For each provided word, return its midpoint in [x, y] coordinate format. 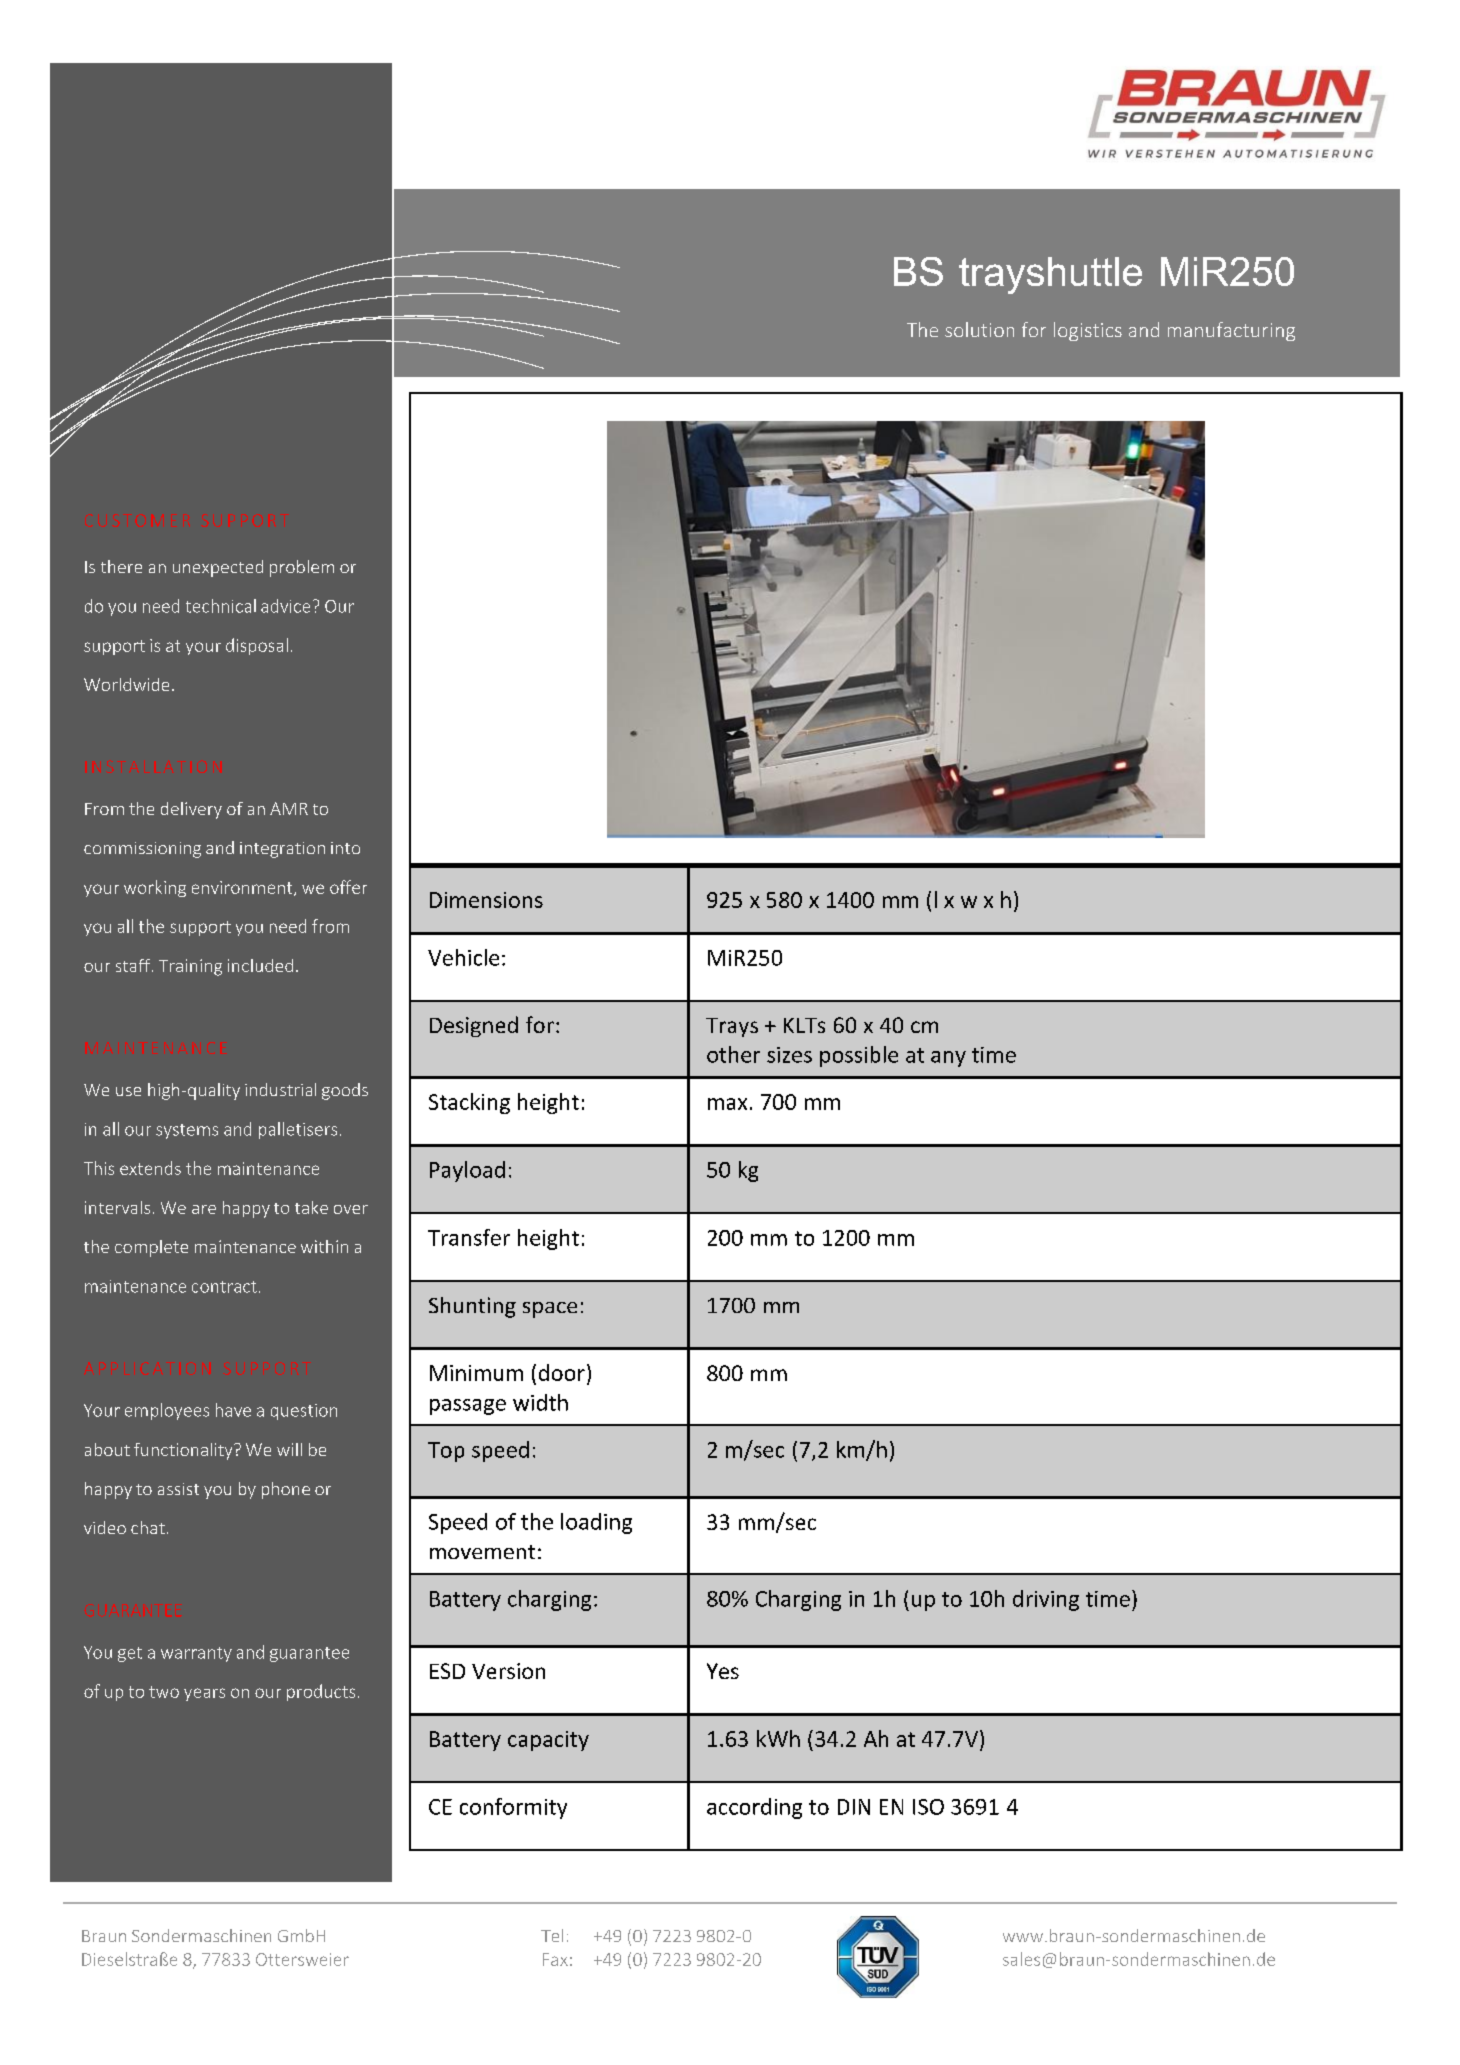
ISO [928, 1807]
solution [979, 329]
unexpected [218, 568]
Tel [552, 1935]
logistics [1088, 331]
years [204, 1694]
